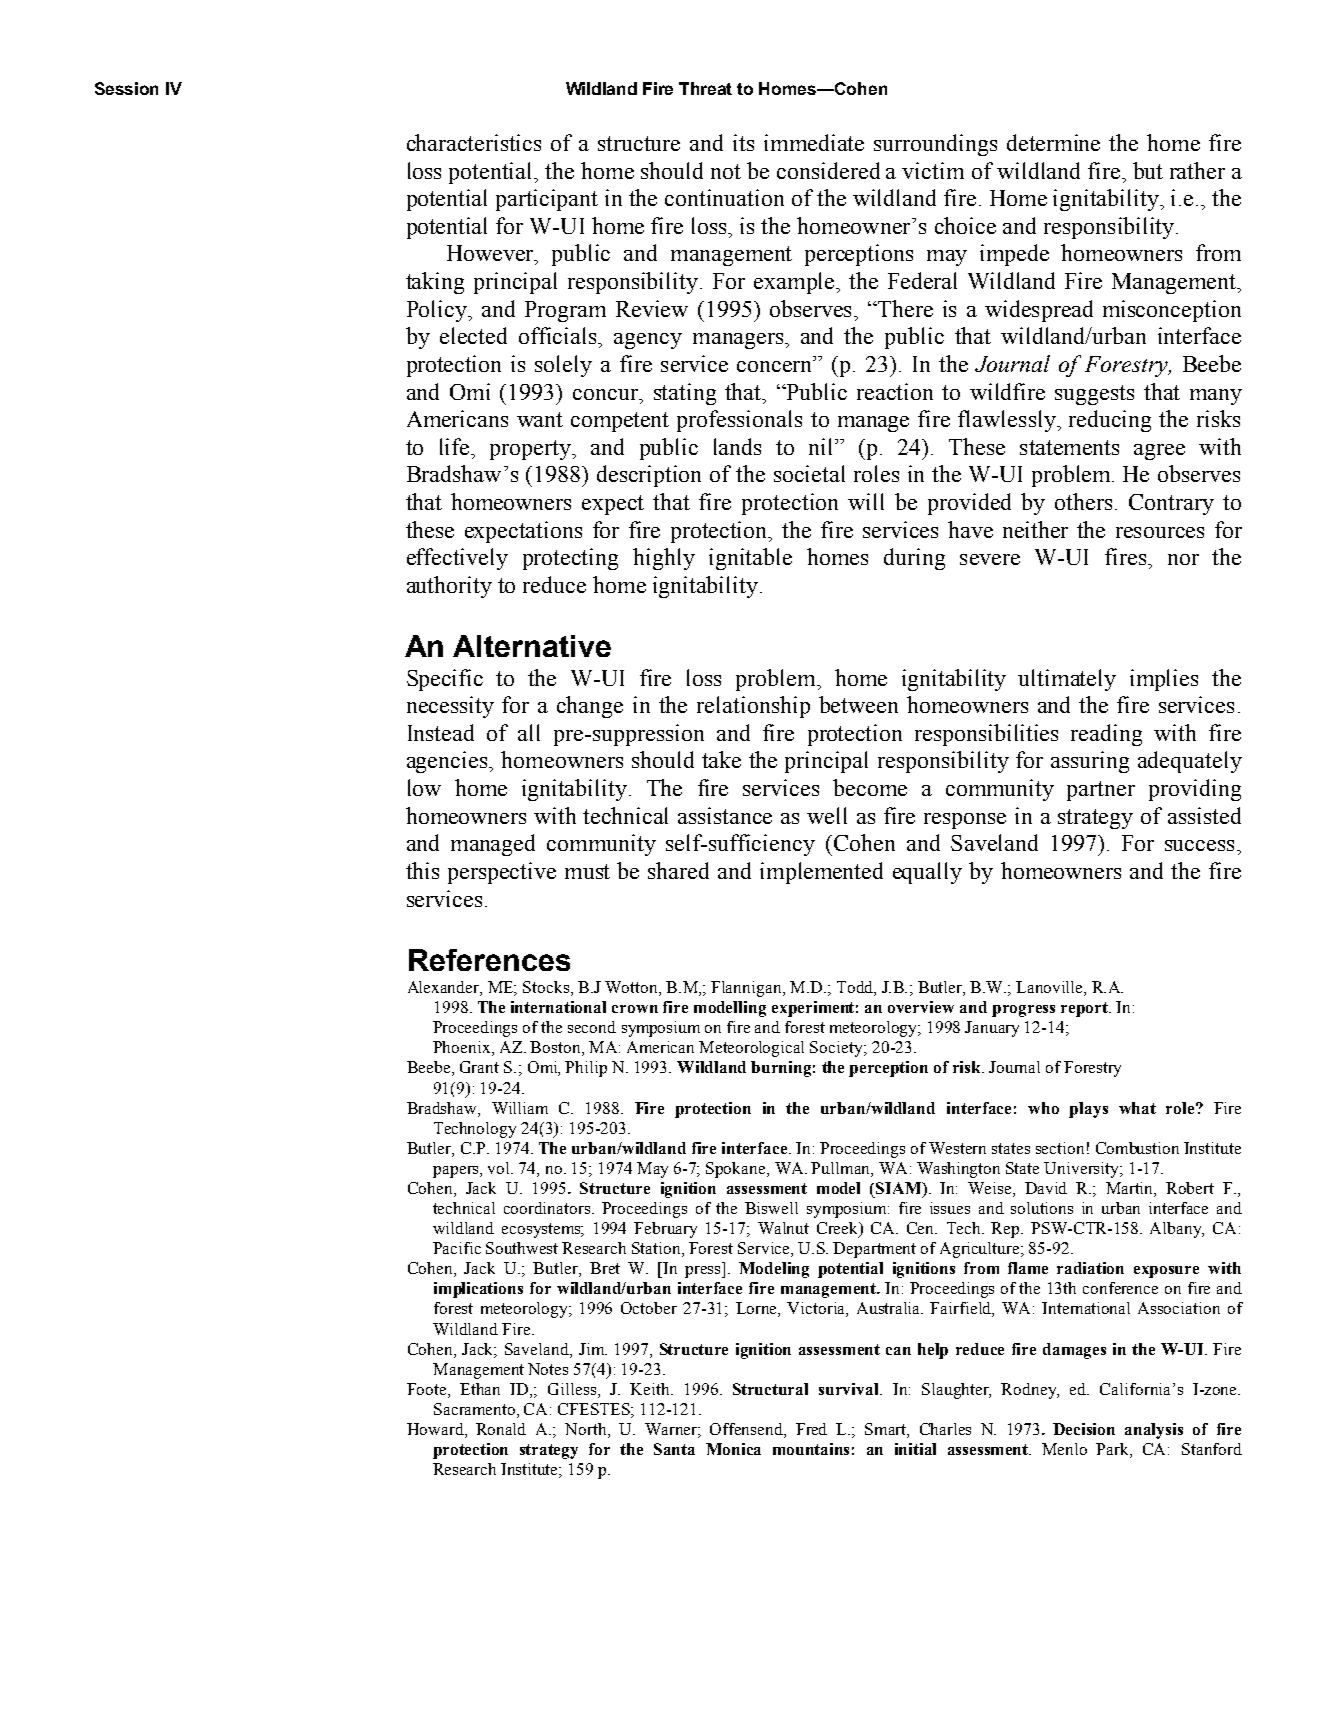  Describe the element at coordinates (126, 88) in the screenshot. I see `Session` at that location.
